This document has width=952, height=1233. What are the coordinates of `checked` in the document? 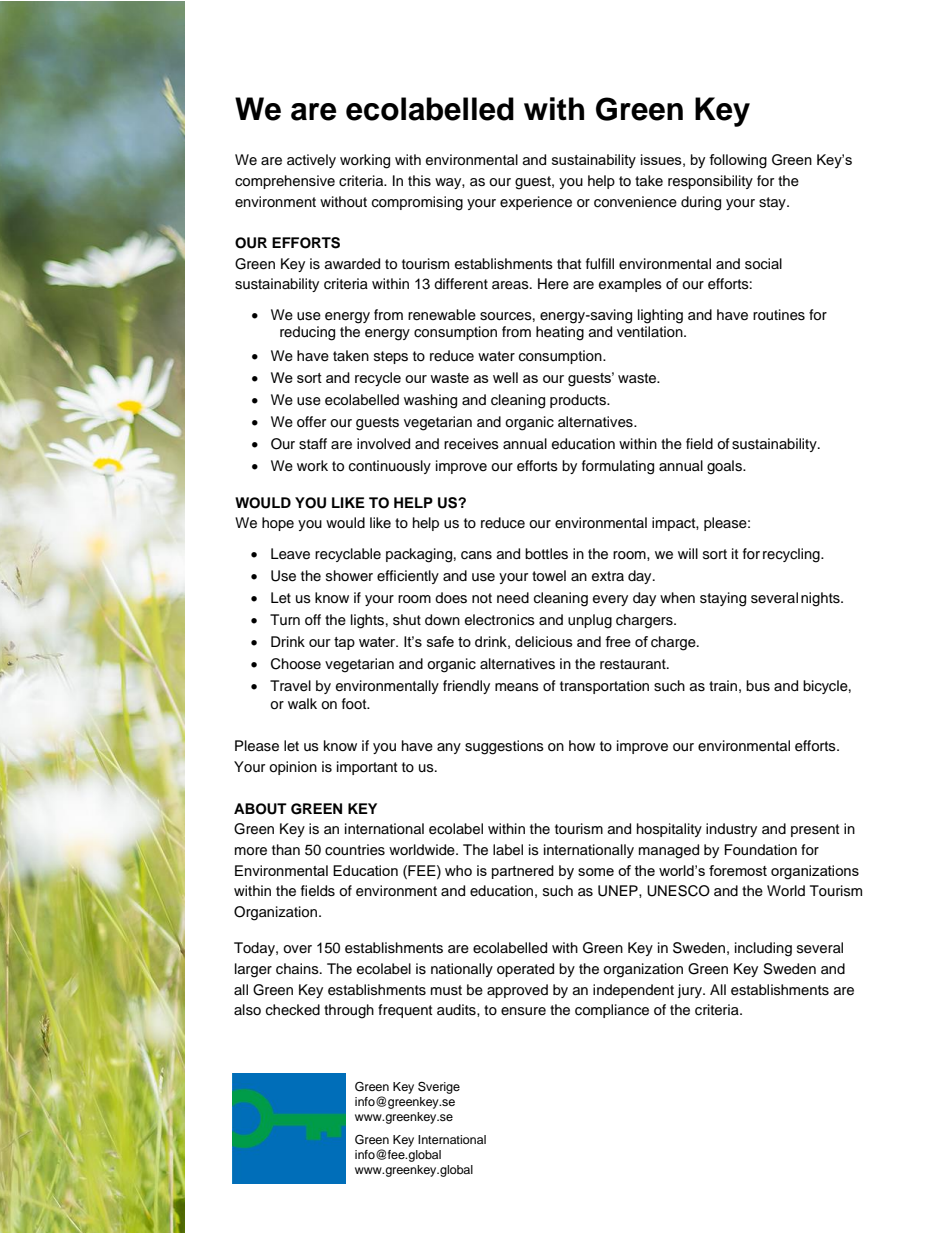 It's located at (293, 1010).
